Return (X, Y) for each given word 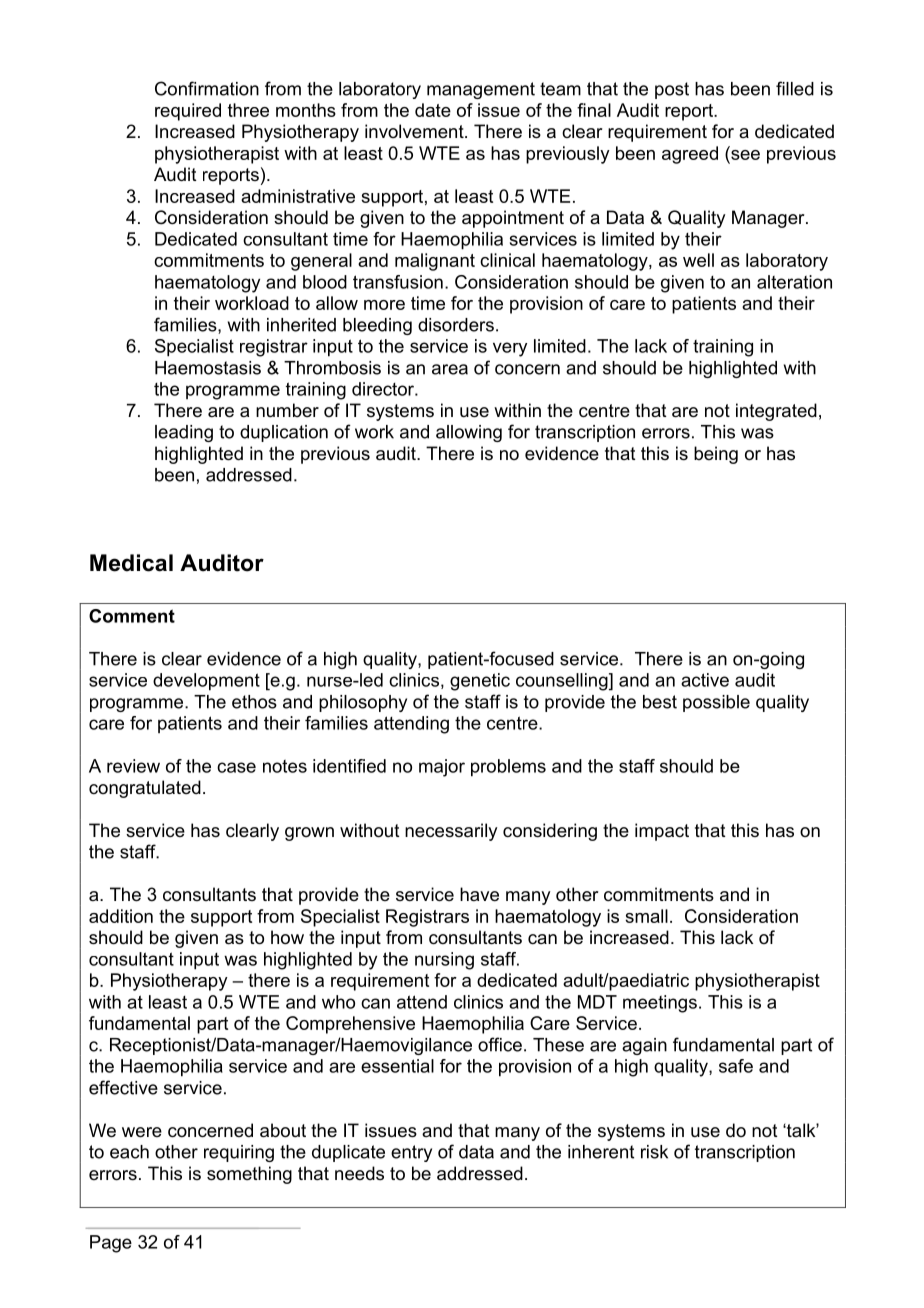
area (450, 369)
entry (411, 1153)
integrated (776, 412)
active (705, 680)
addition (121, 916)
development (206, 682)
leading (184, 433)
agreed (690, 155)
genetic (480, 682)
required (188, 112)
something (249, 1175)
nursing (444, 961)
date (433, 110)
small (646, 916)
